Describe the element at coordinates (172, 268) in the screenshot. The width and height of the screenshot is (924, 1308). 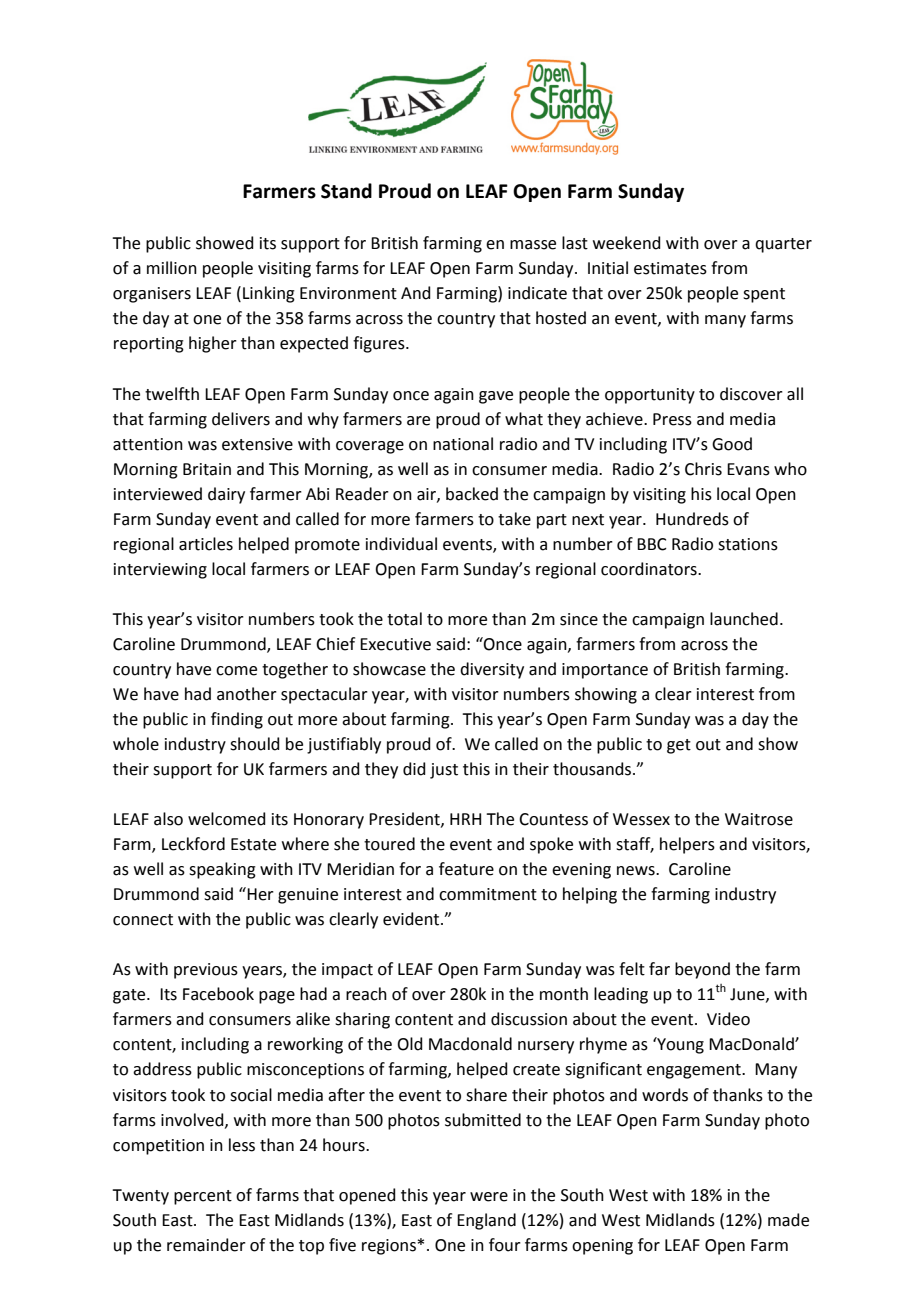
I see `million` at that location.
